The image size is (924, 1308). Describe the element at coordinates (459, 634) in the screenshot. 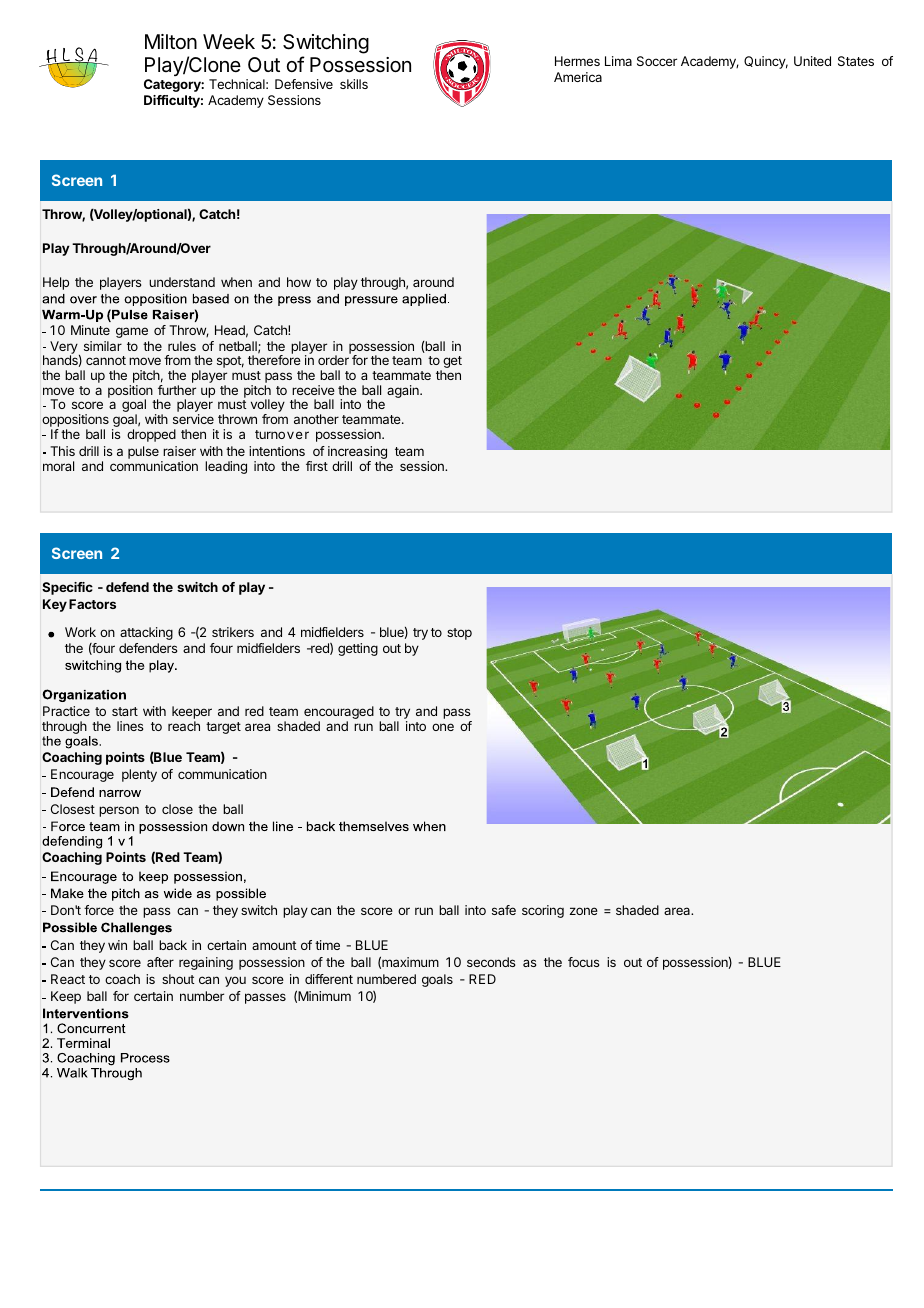

I see `stop` at that location.
